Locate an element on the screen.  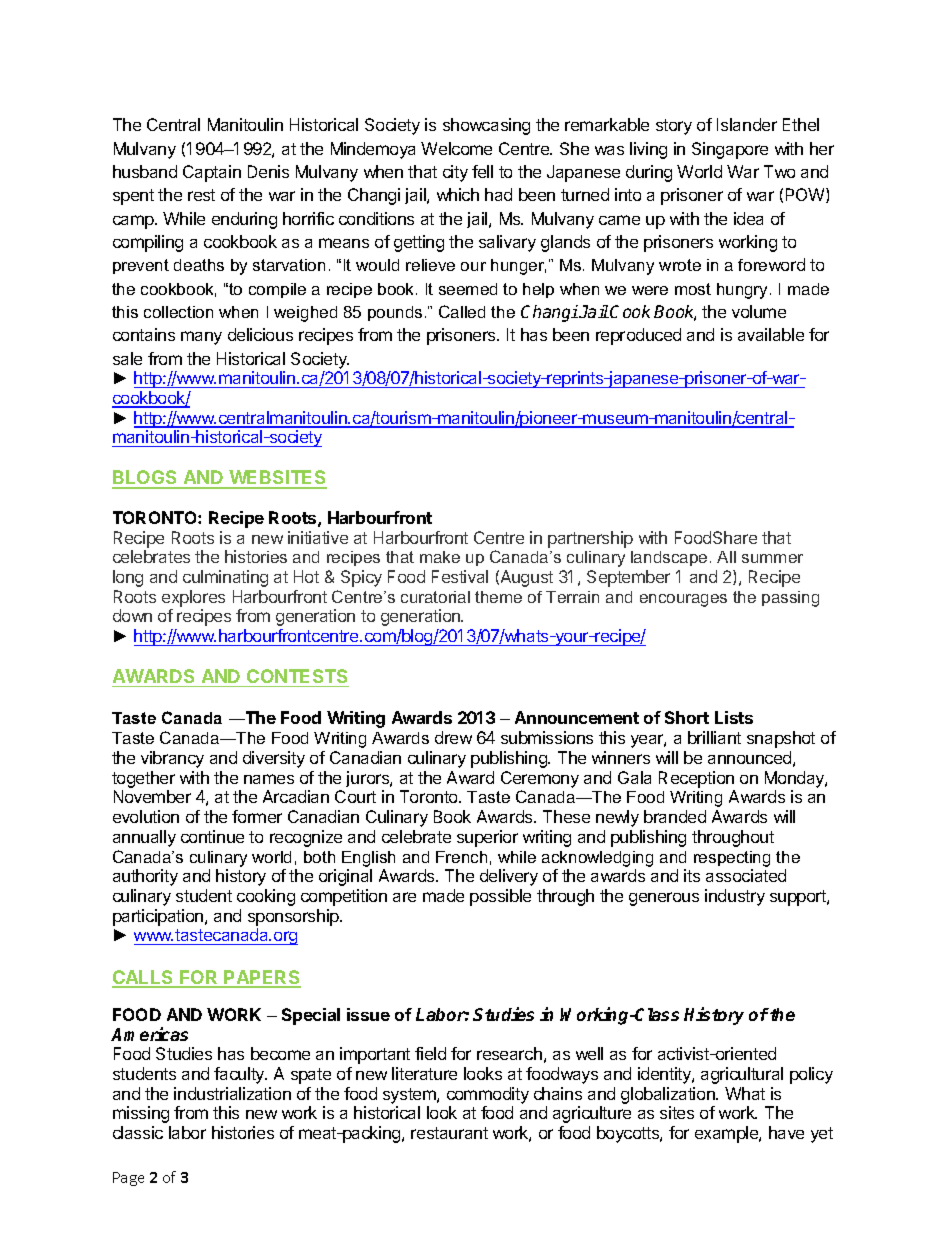
make is located at coordinates (440, 557).
